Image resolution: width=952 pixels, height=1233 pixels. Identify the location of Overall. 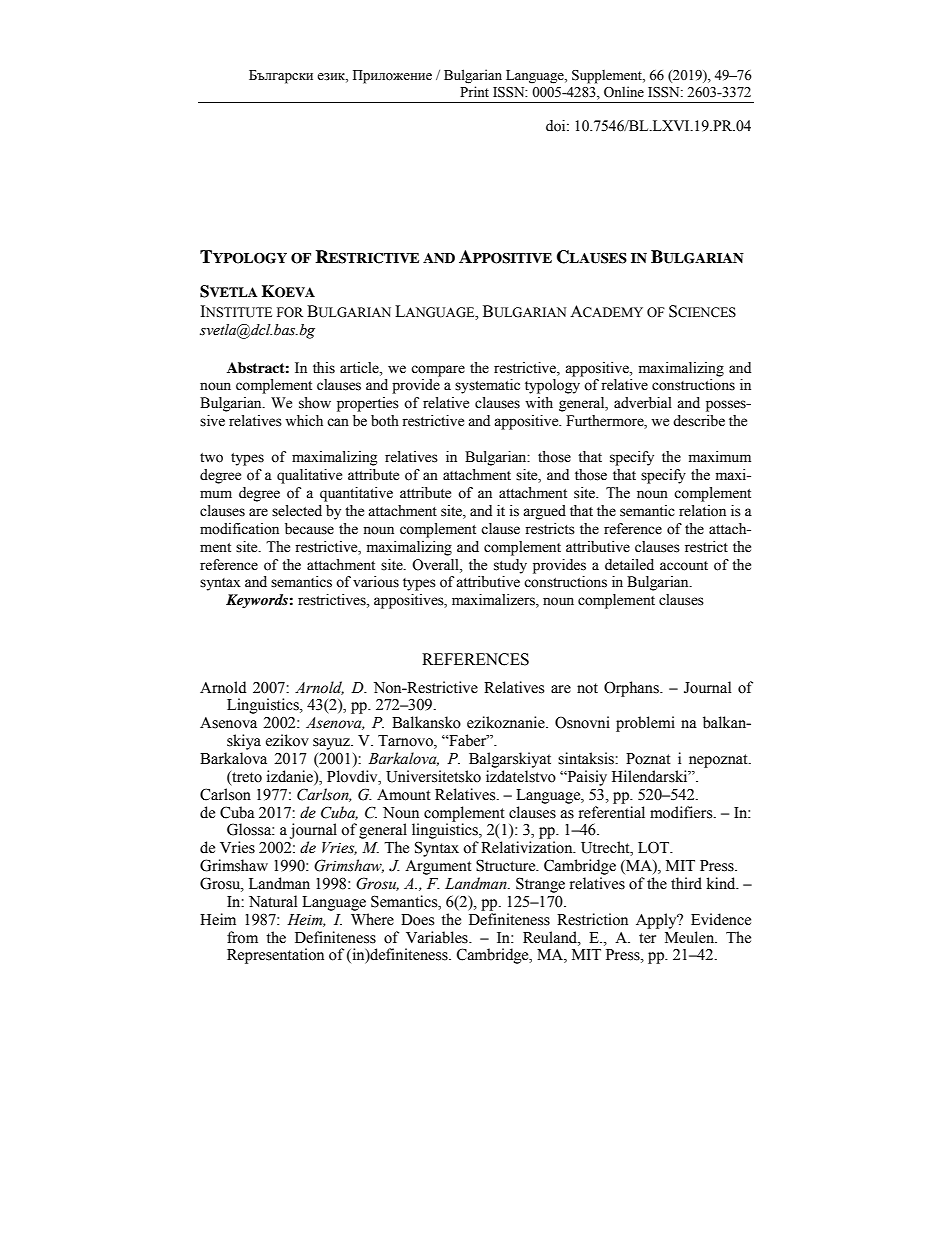
(436, 565).
